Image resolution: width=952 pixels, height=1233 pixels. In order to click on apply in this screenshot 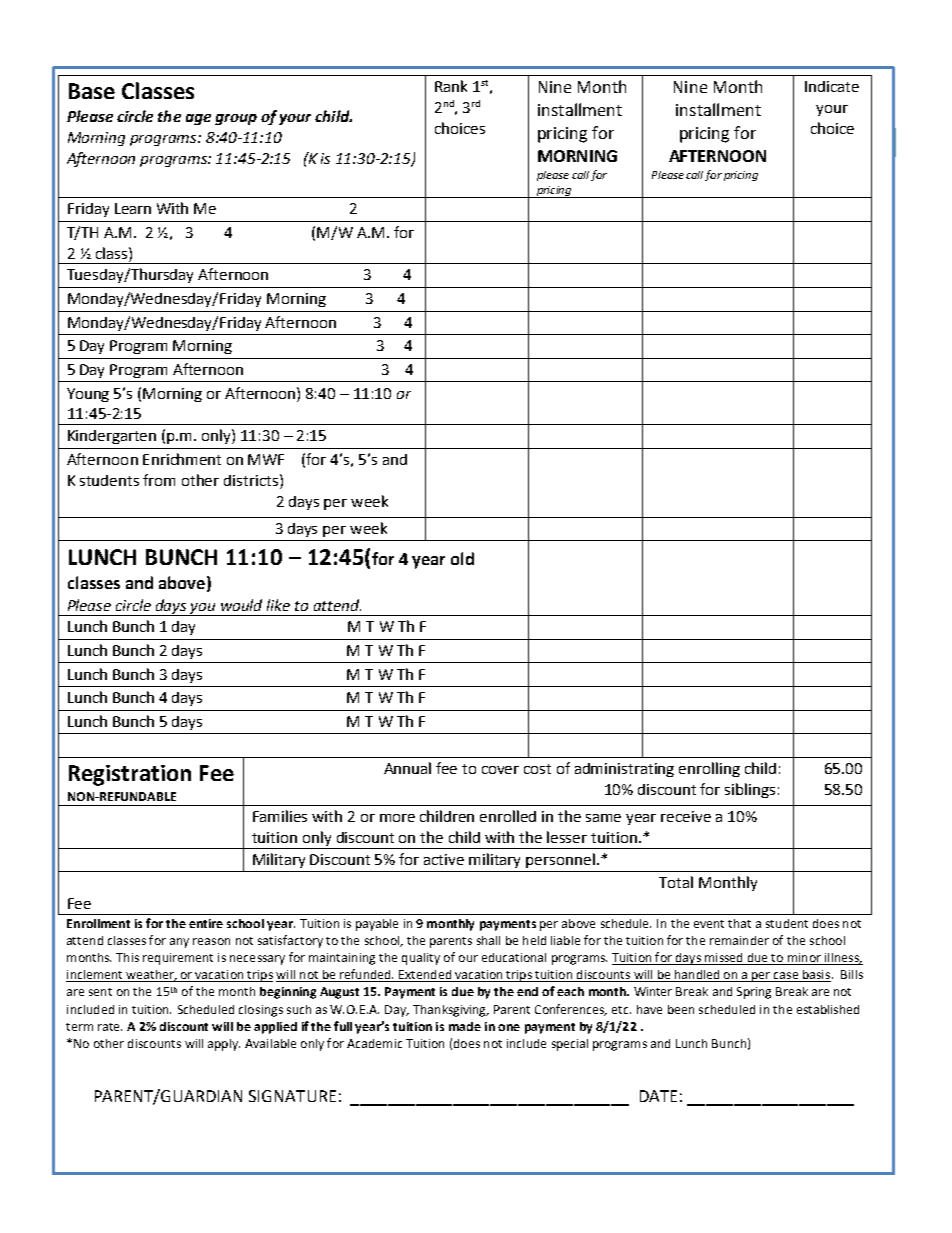, I will do `click(224, 1045)`.
